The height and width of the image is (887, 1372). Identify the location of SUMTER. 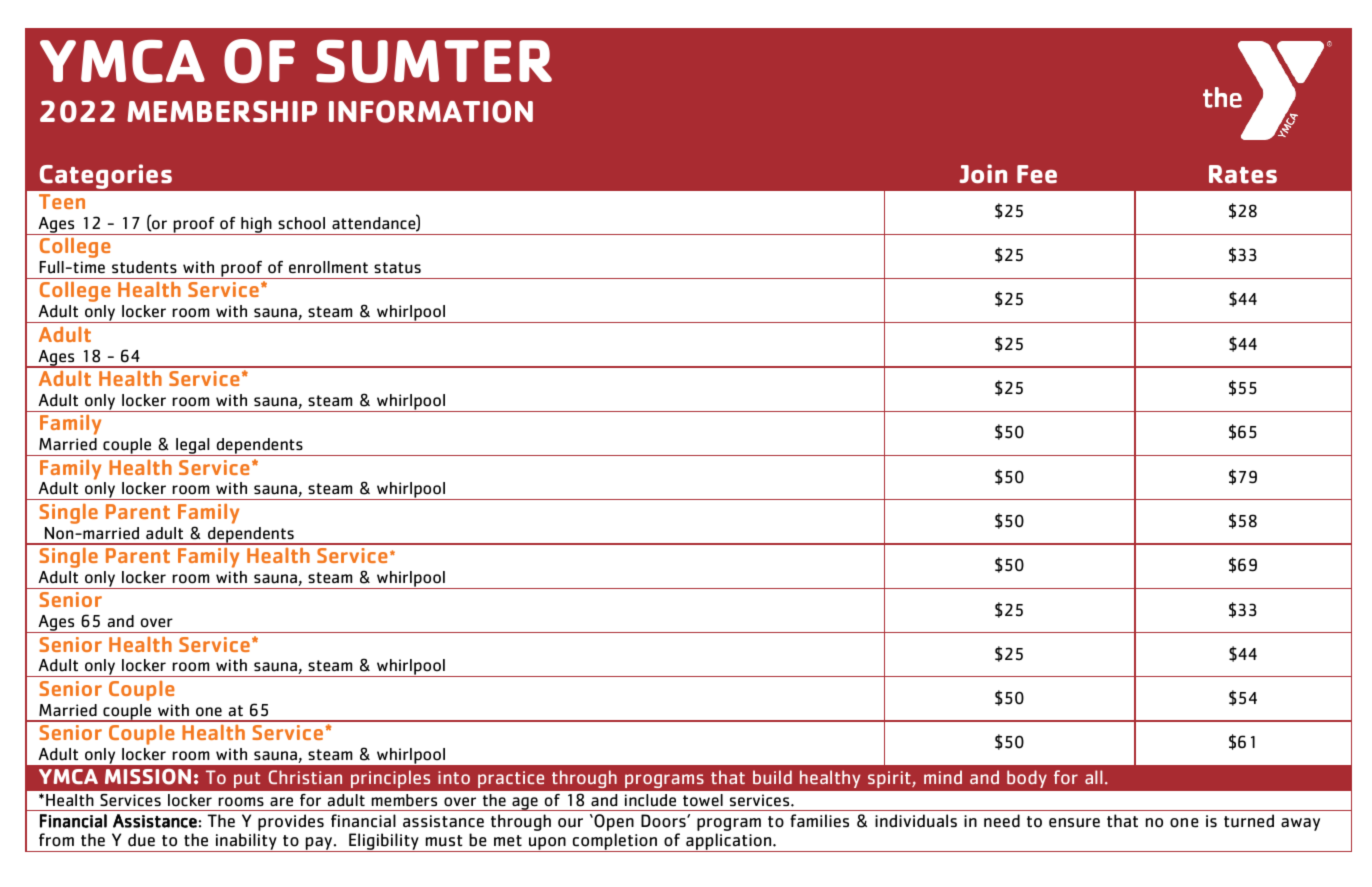
(434, 61).
